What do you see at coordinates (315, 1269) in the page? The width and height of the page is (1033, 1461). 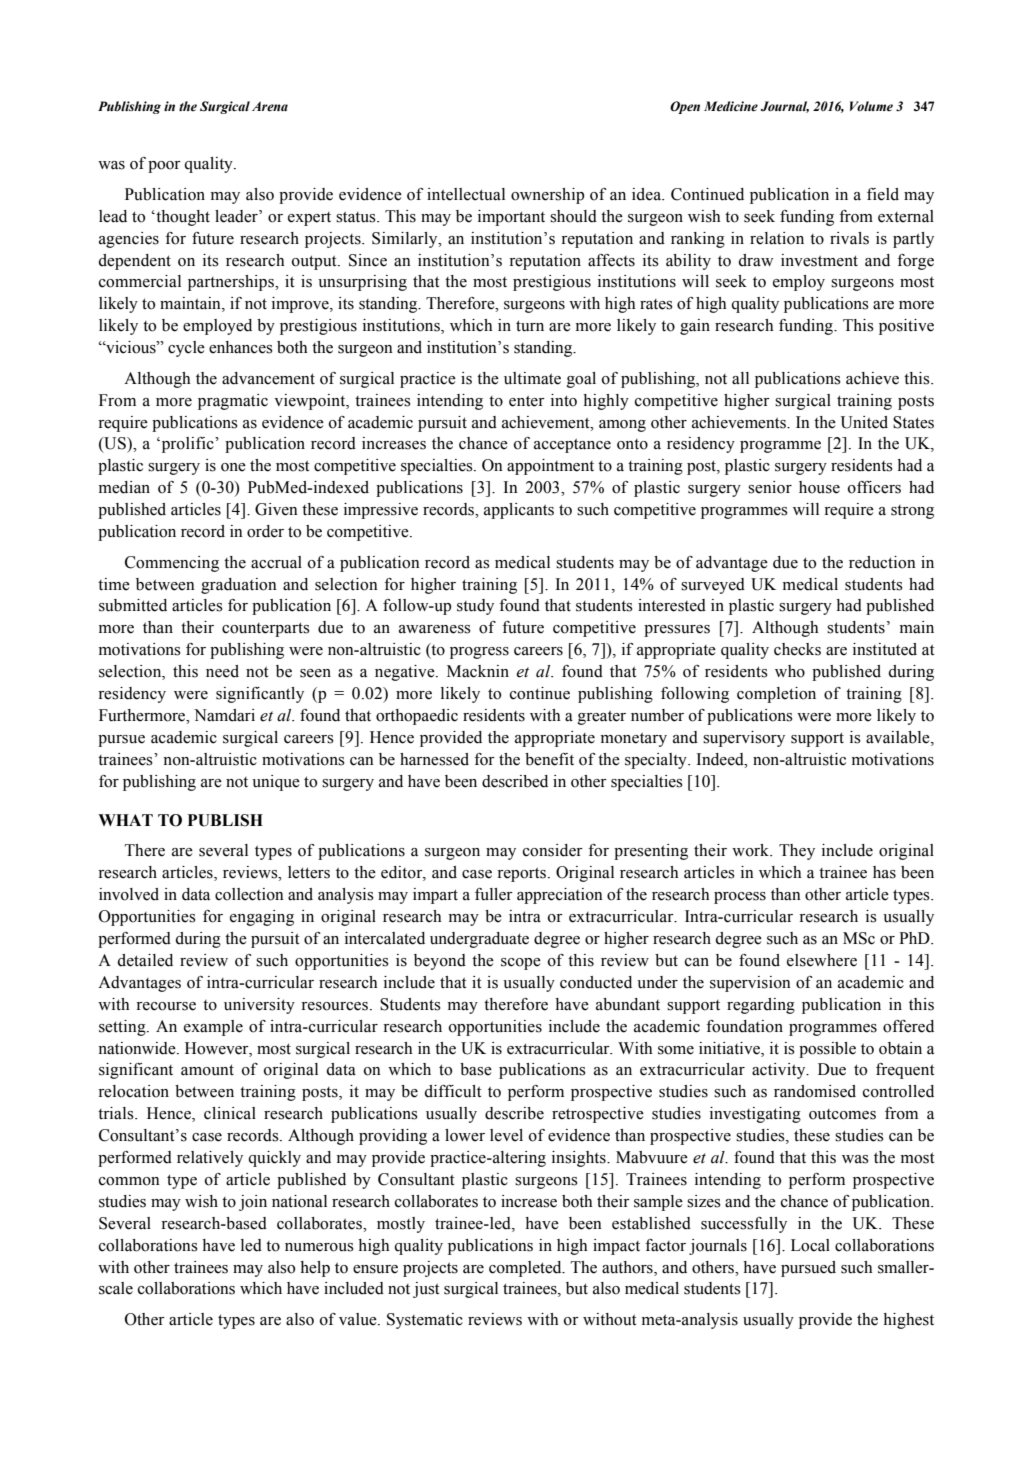 I see `help` at bounding box center [315, 1269].
